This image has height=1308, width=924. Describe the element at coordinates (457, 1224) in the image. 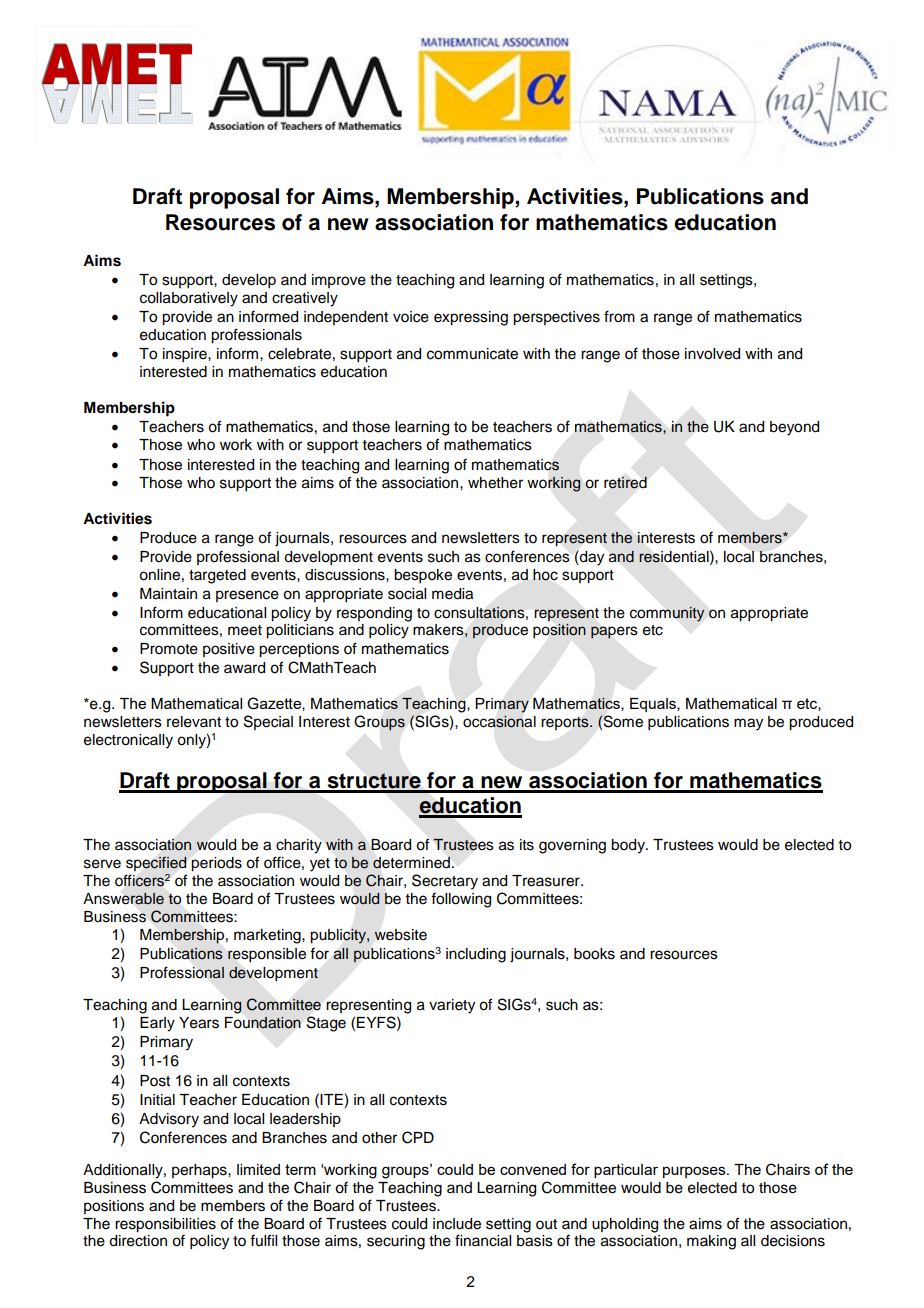

I see `include` at that location.
